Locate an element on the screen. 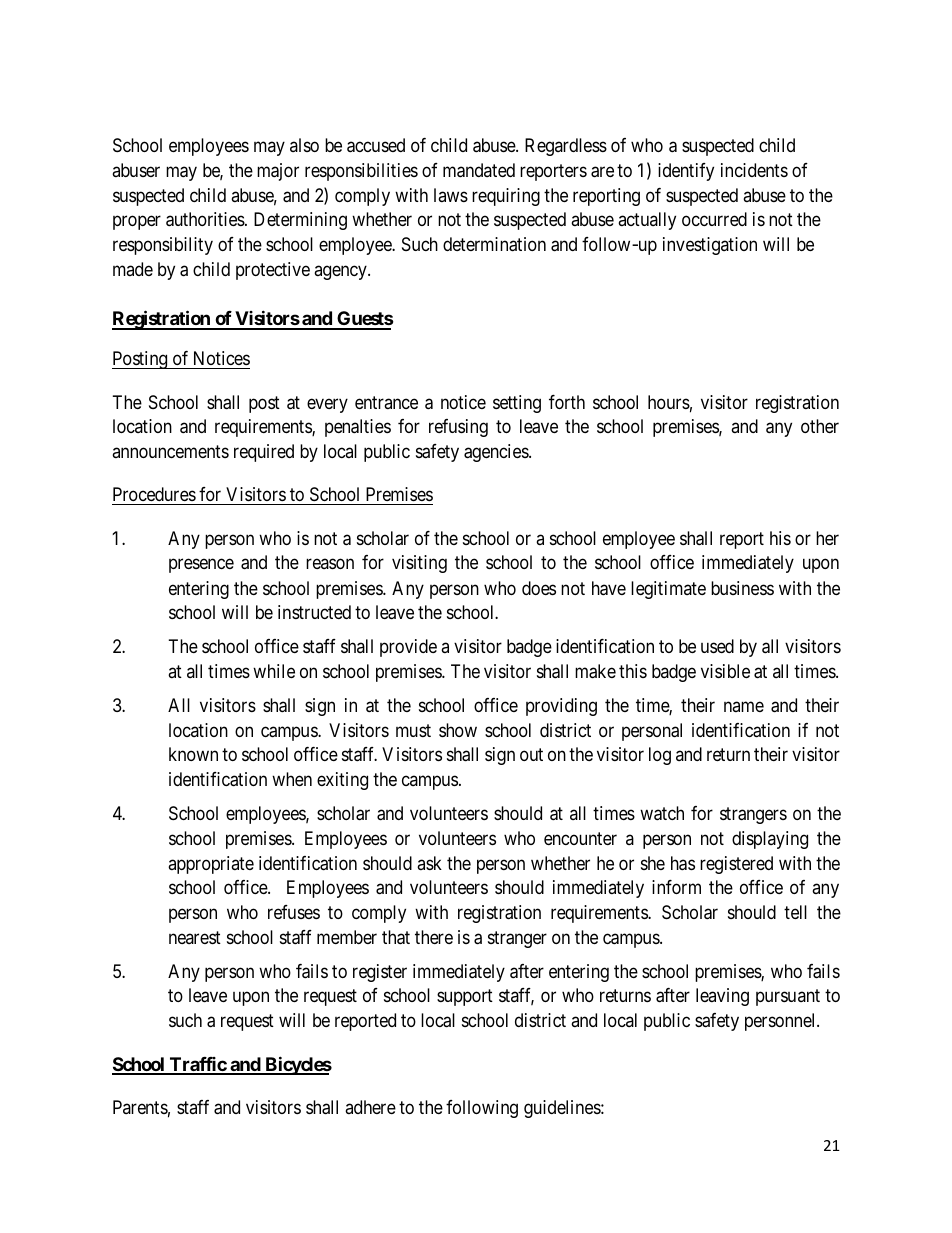 The height and width of the screenshot is (1233, 952). adhere is located at coordinates (370, 1107).
